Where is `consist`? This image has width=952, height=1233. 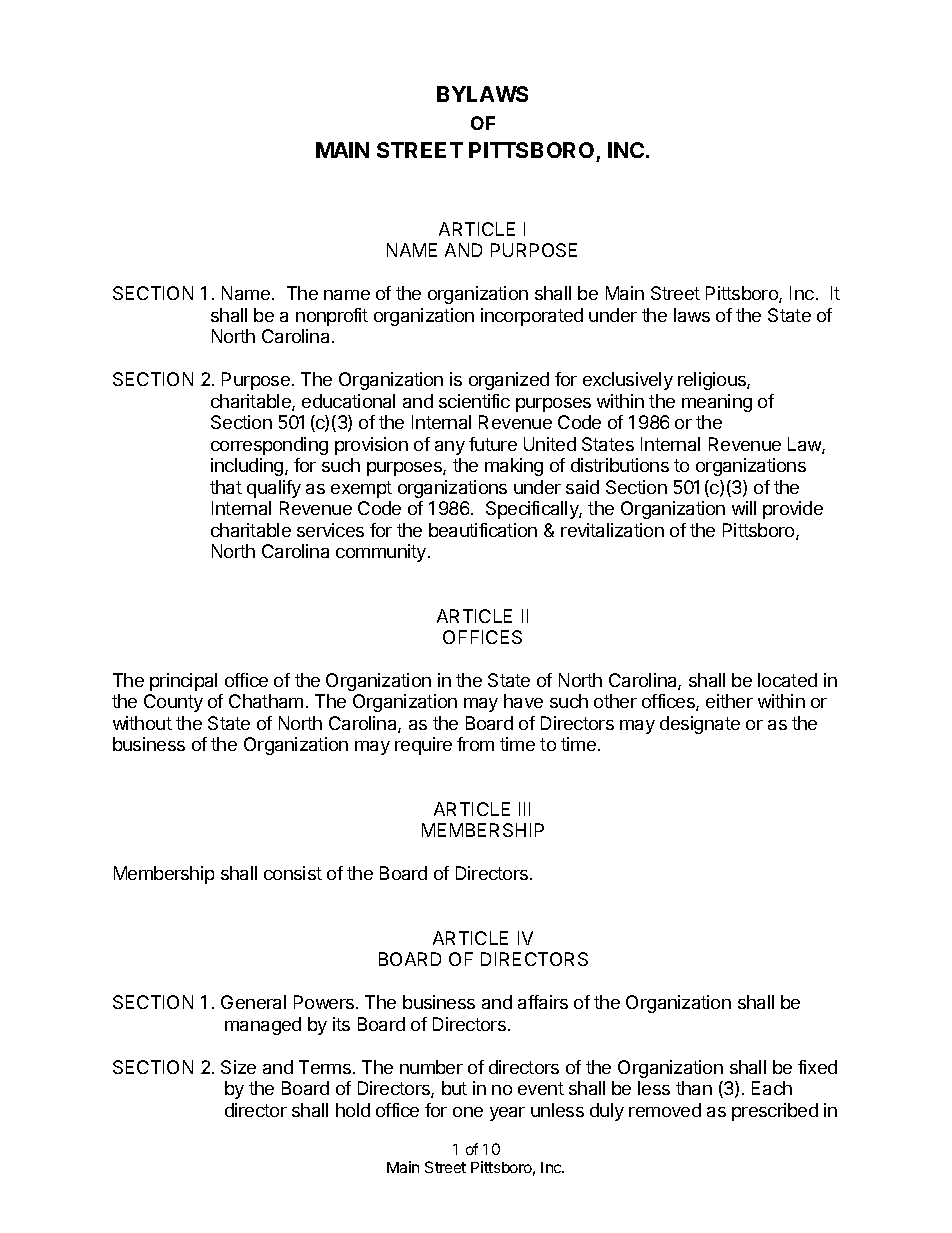
consist is located at coordinates (293, 873).
